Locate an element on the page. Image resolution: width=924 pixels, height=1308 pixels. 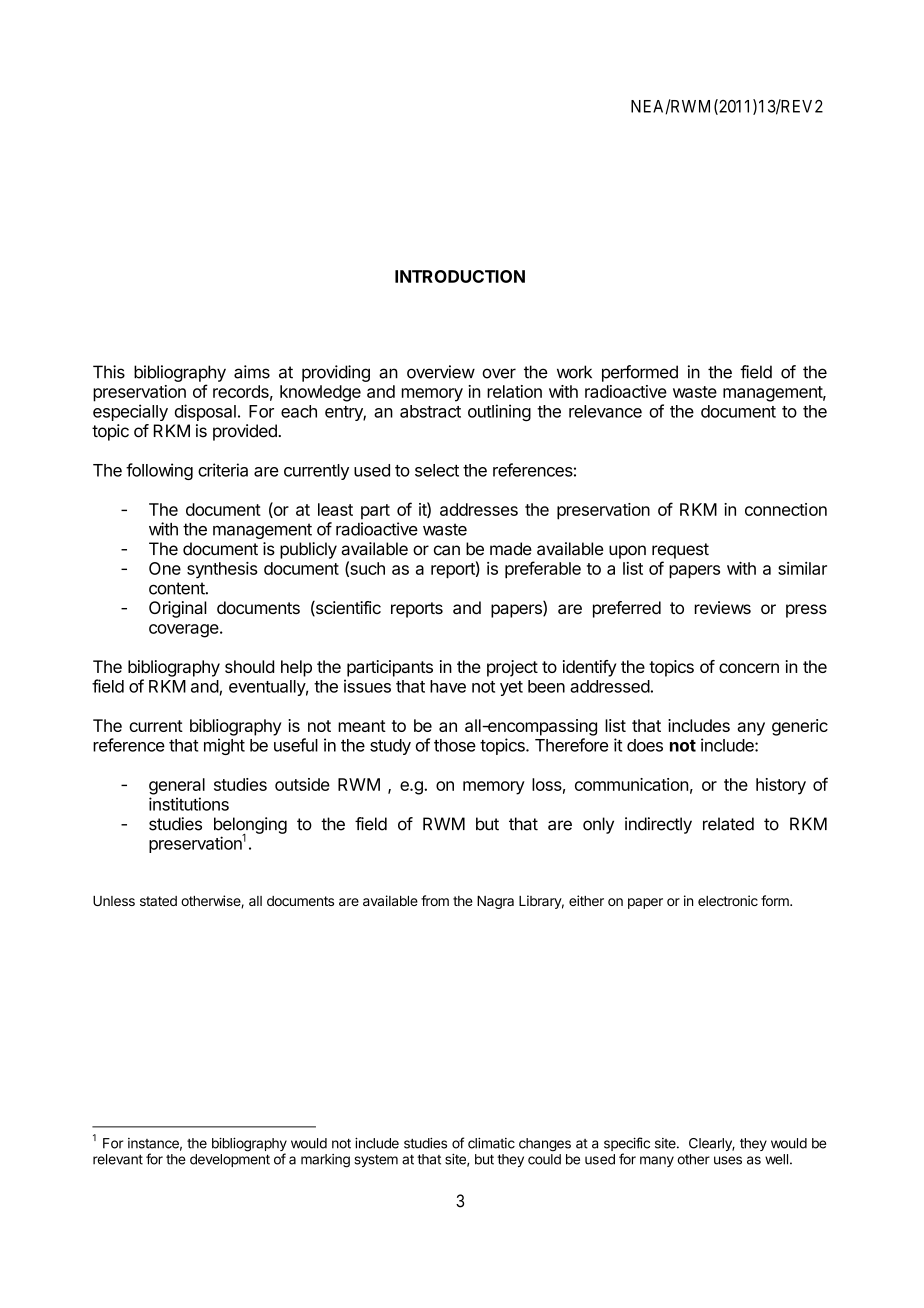
stated is located at coordinates (158, 901).
